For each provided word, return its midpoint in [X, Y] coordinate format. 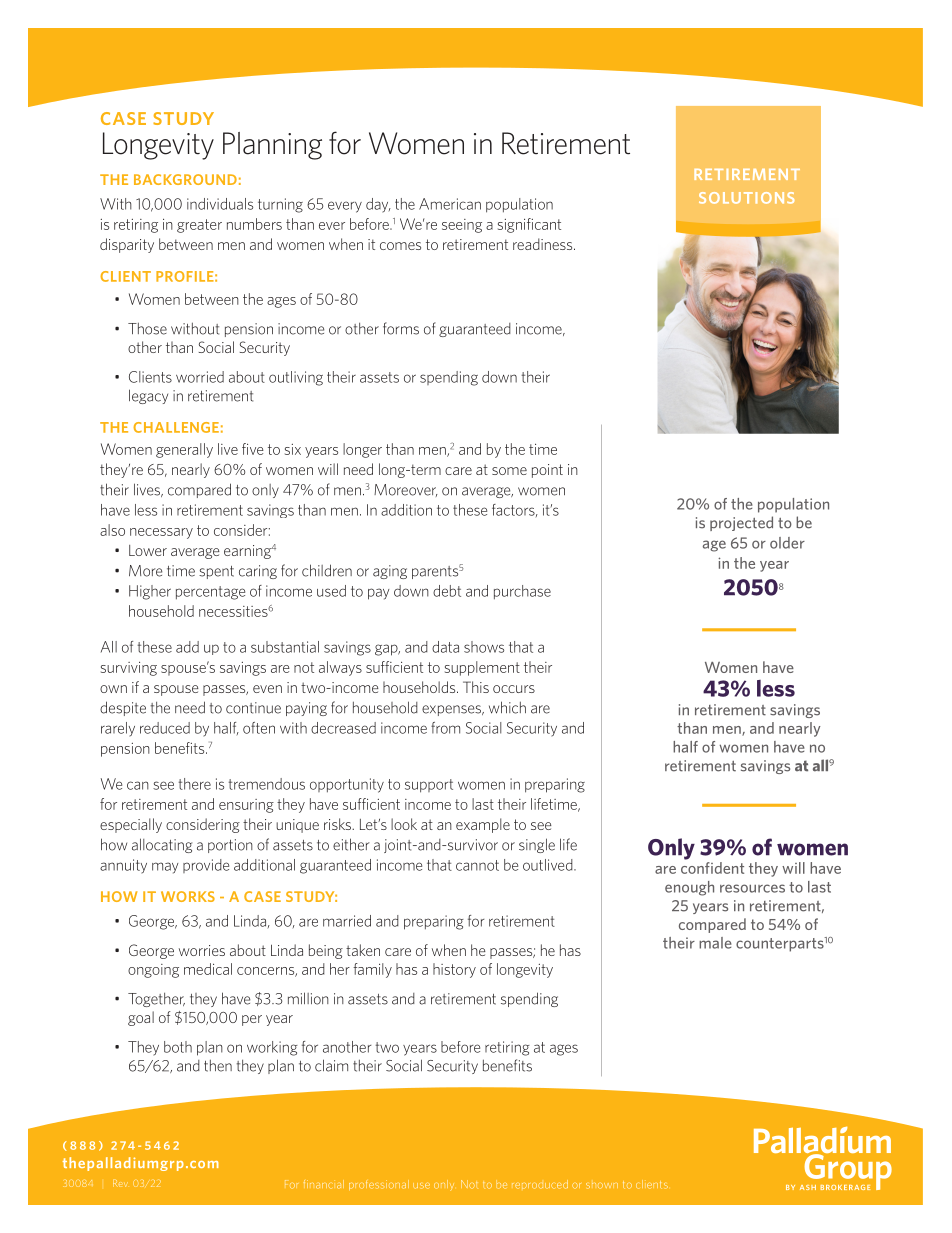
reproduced [540, 1184]
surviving [129, 669]
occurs [514, 689]
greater [199, 226]
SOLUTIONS [746, 198]
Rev [120, 1183]
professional [379, 1185]
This [476, 687]
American [450, 204]
